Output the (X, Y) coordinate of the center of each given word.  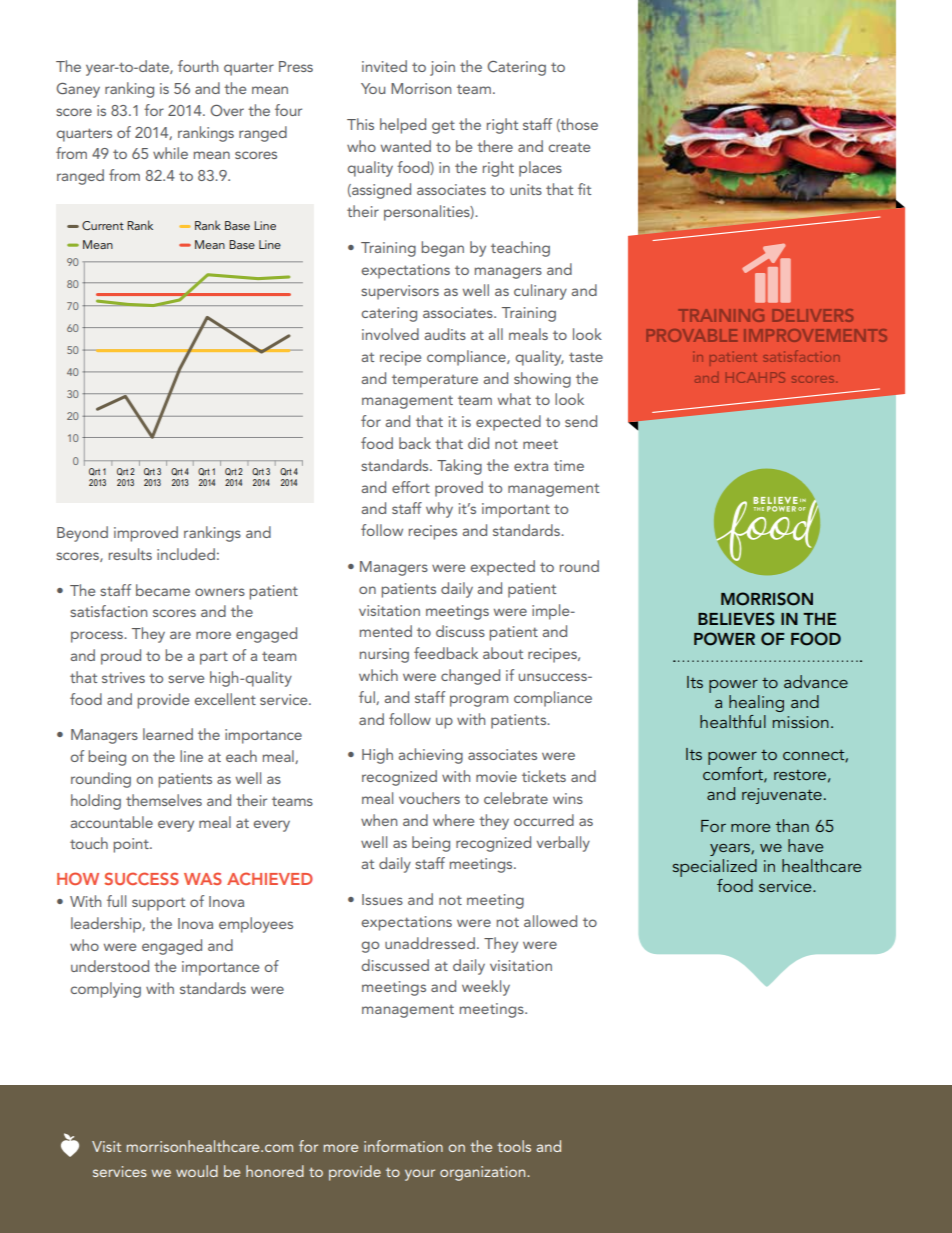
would (197, 1171)
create (569, 147)
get (443, 127)
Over (227, 110)
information (403, 1146)
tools (514, 1146)
